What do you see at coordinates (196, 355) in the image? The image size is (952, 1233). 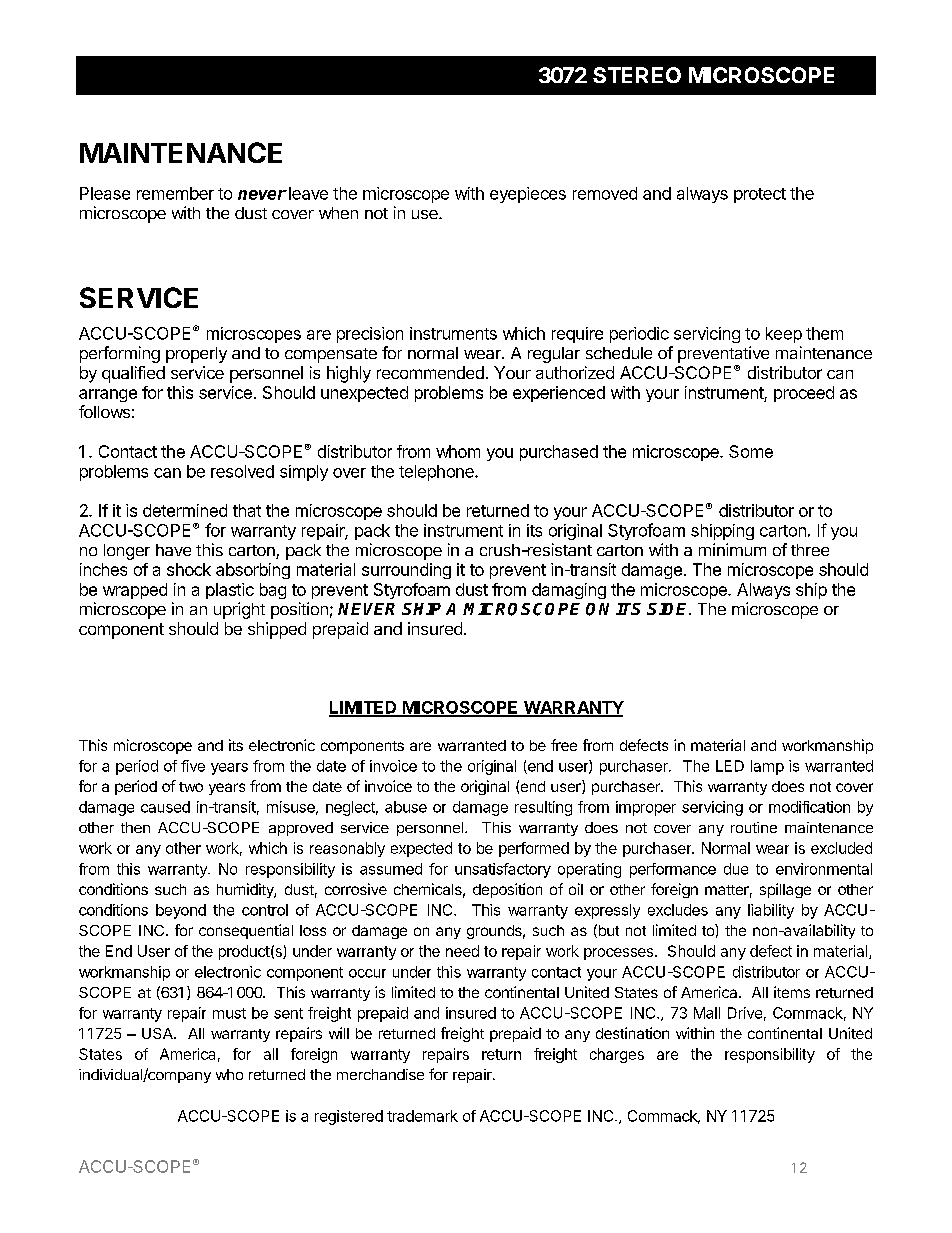 I see `properly` at bounding box center [196, 355].
